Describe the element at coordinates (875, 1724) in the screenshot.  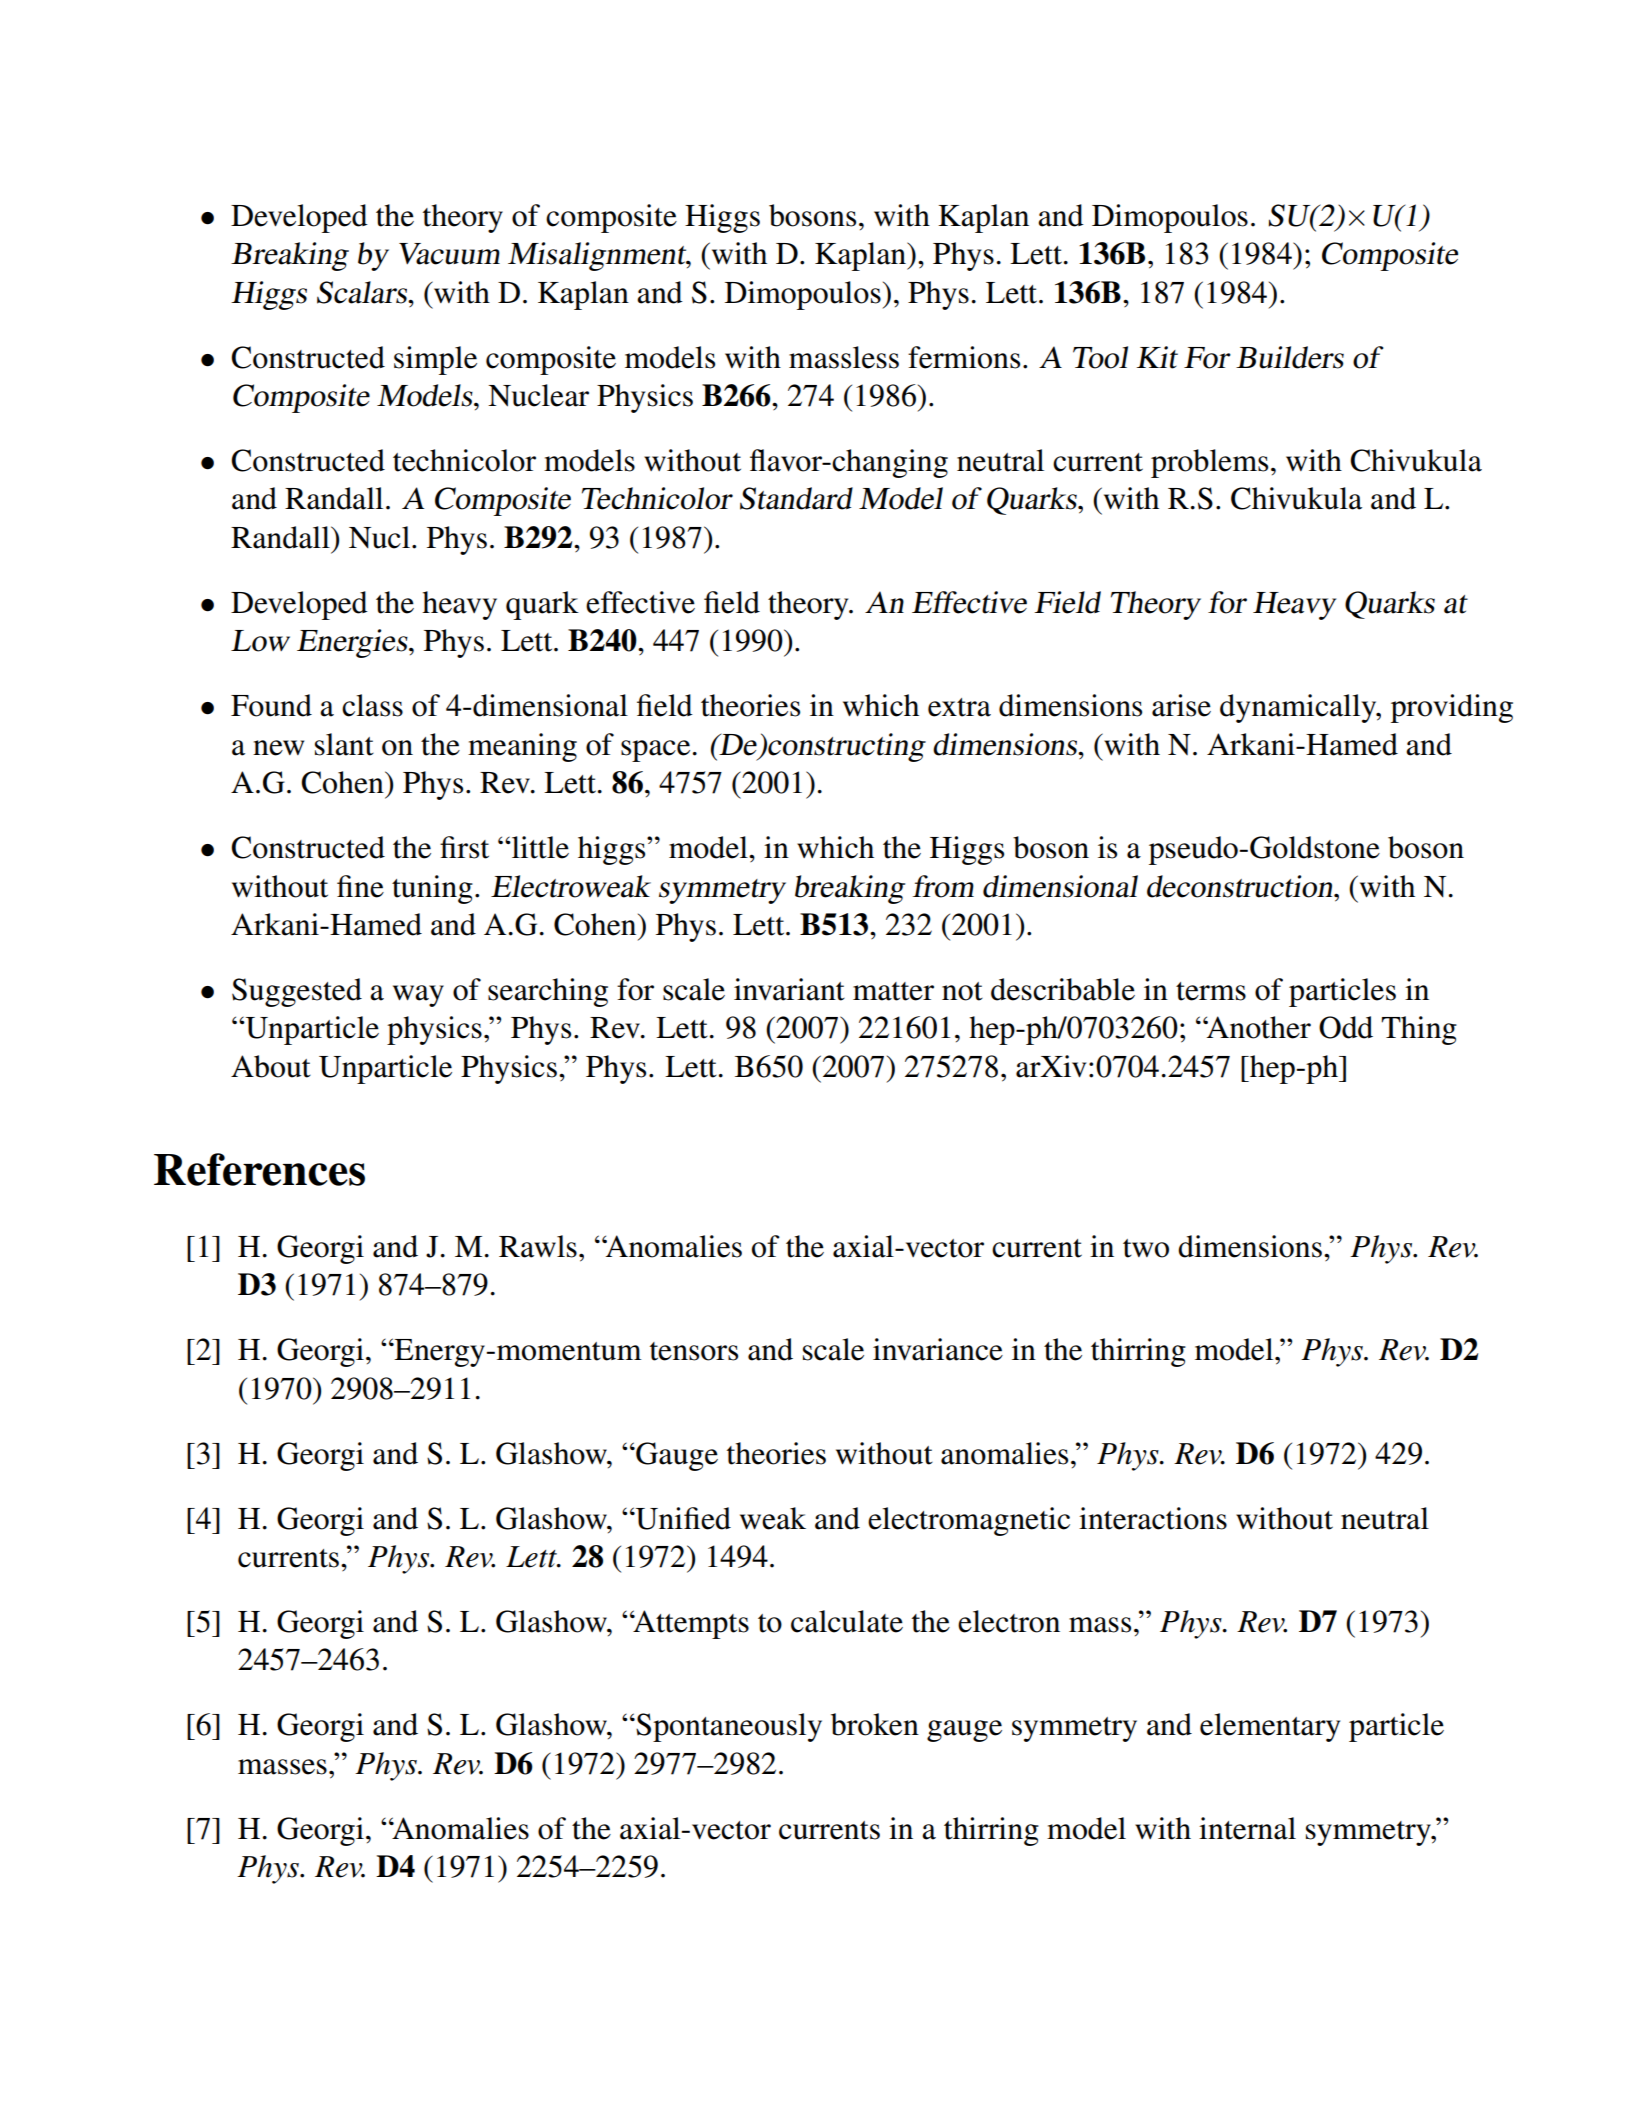
I see `broken` at that location.
